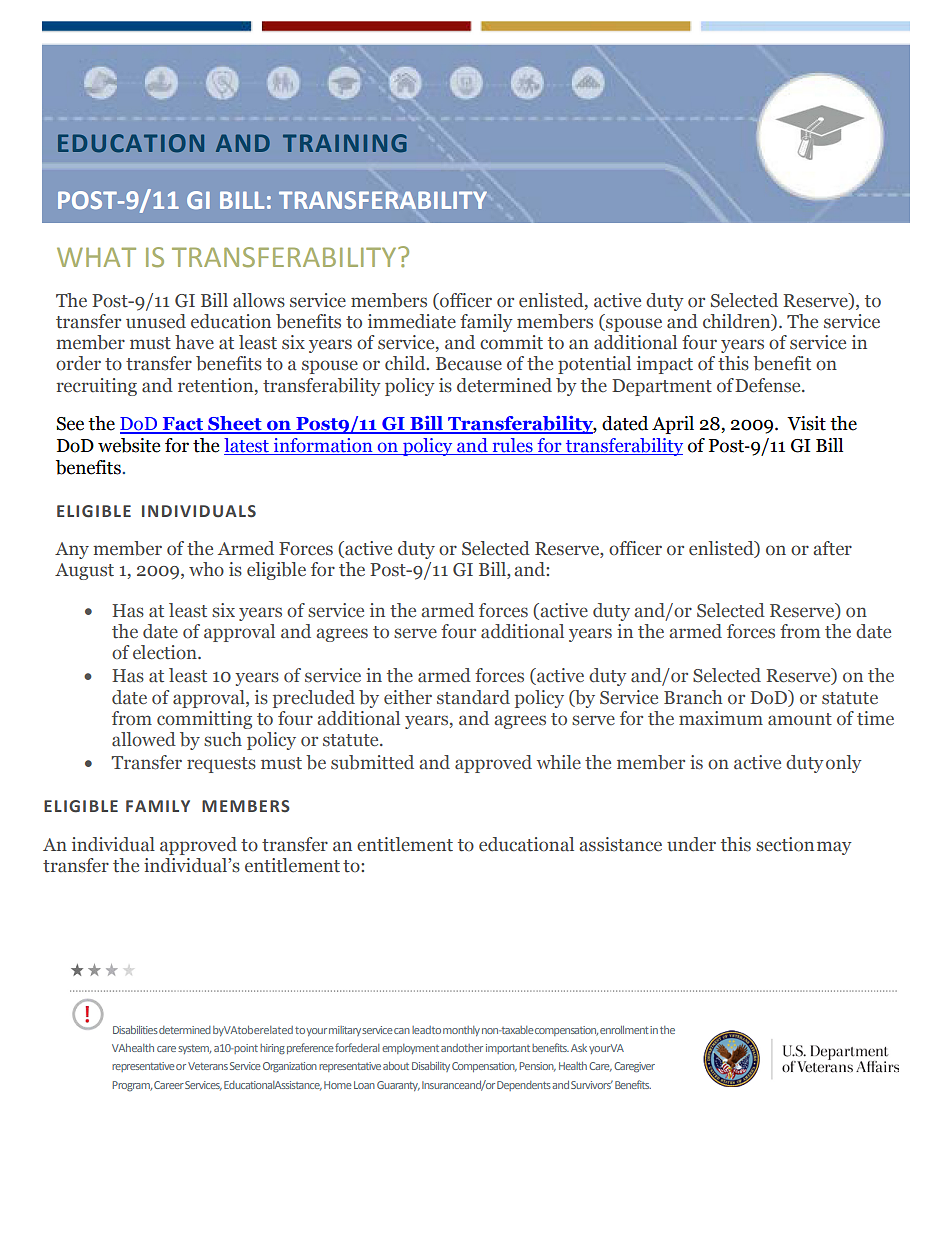 The image size is (952, 1233). Describe the element at coordinates (473, 697) in the screenshot. I see `standard` at that location.
